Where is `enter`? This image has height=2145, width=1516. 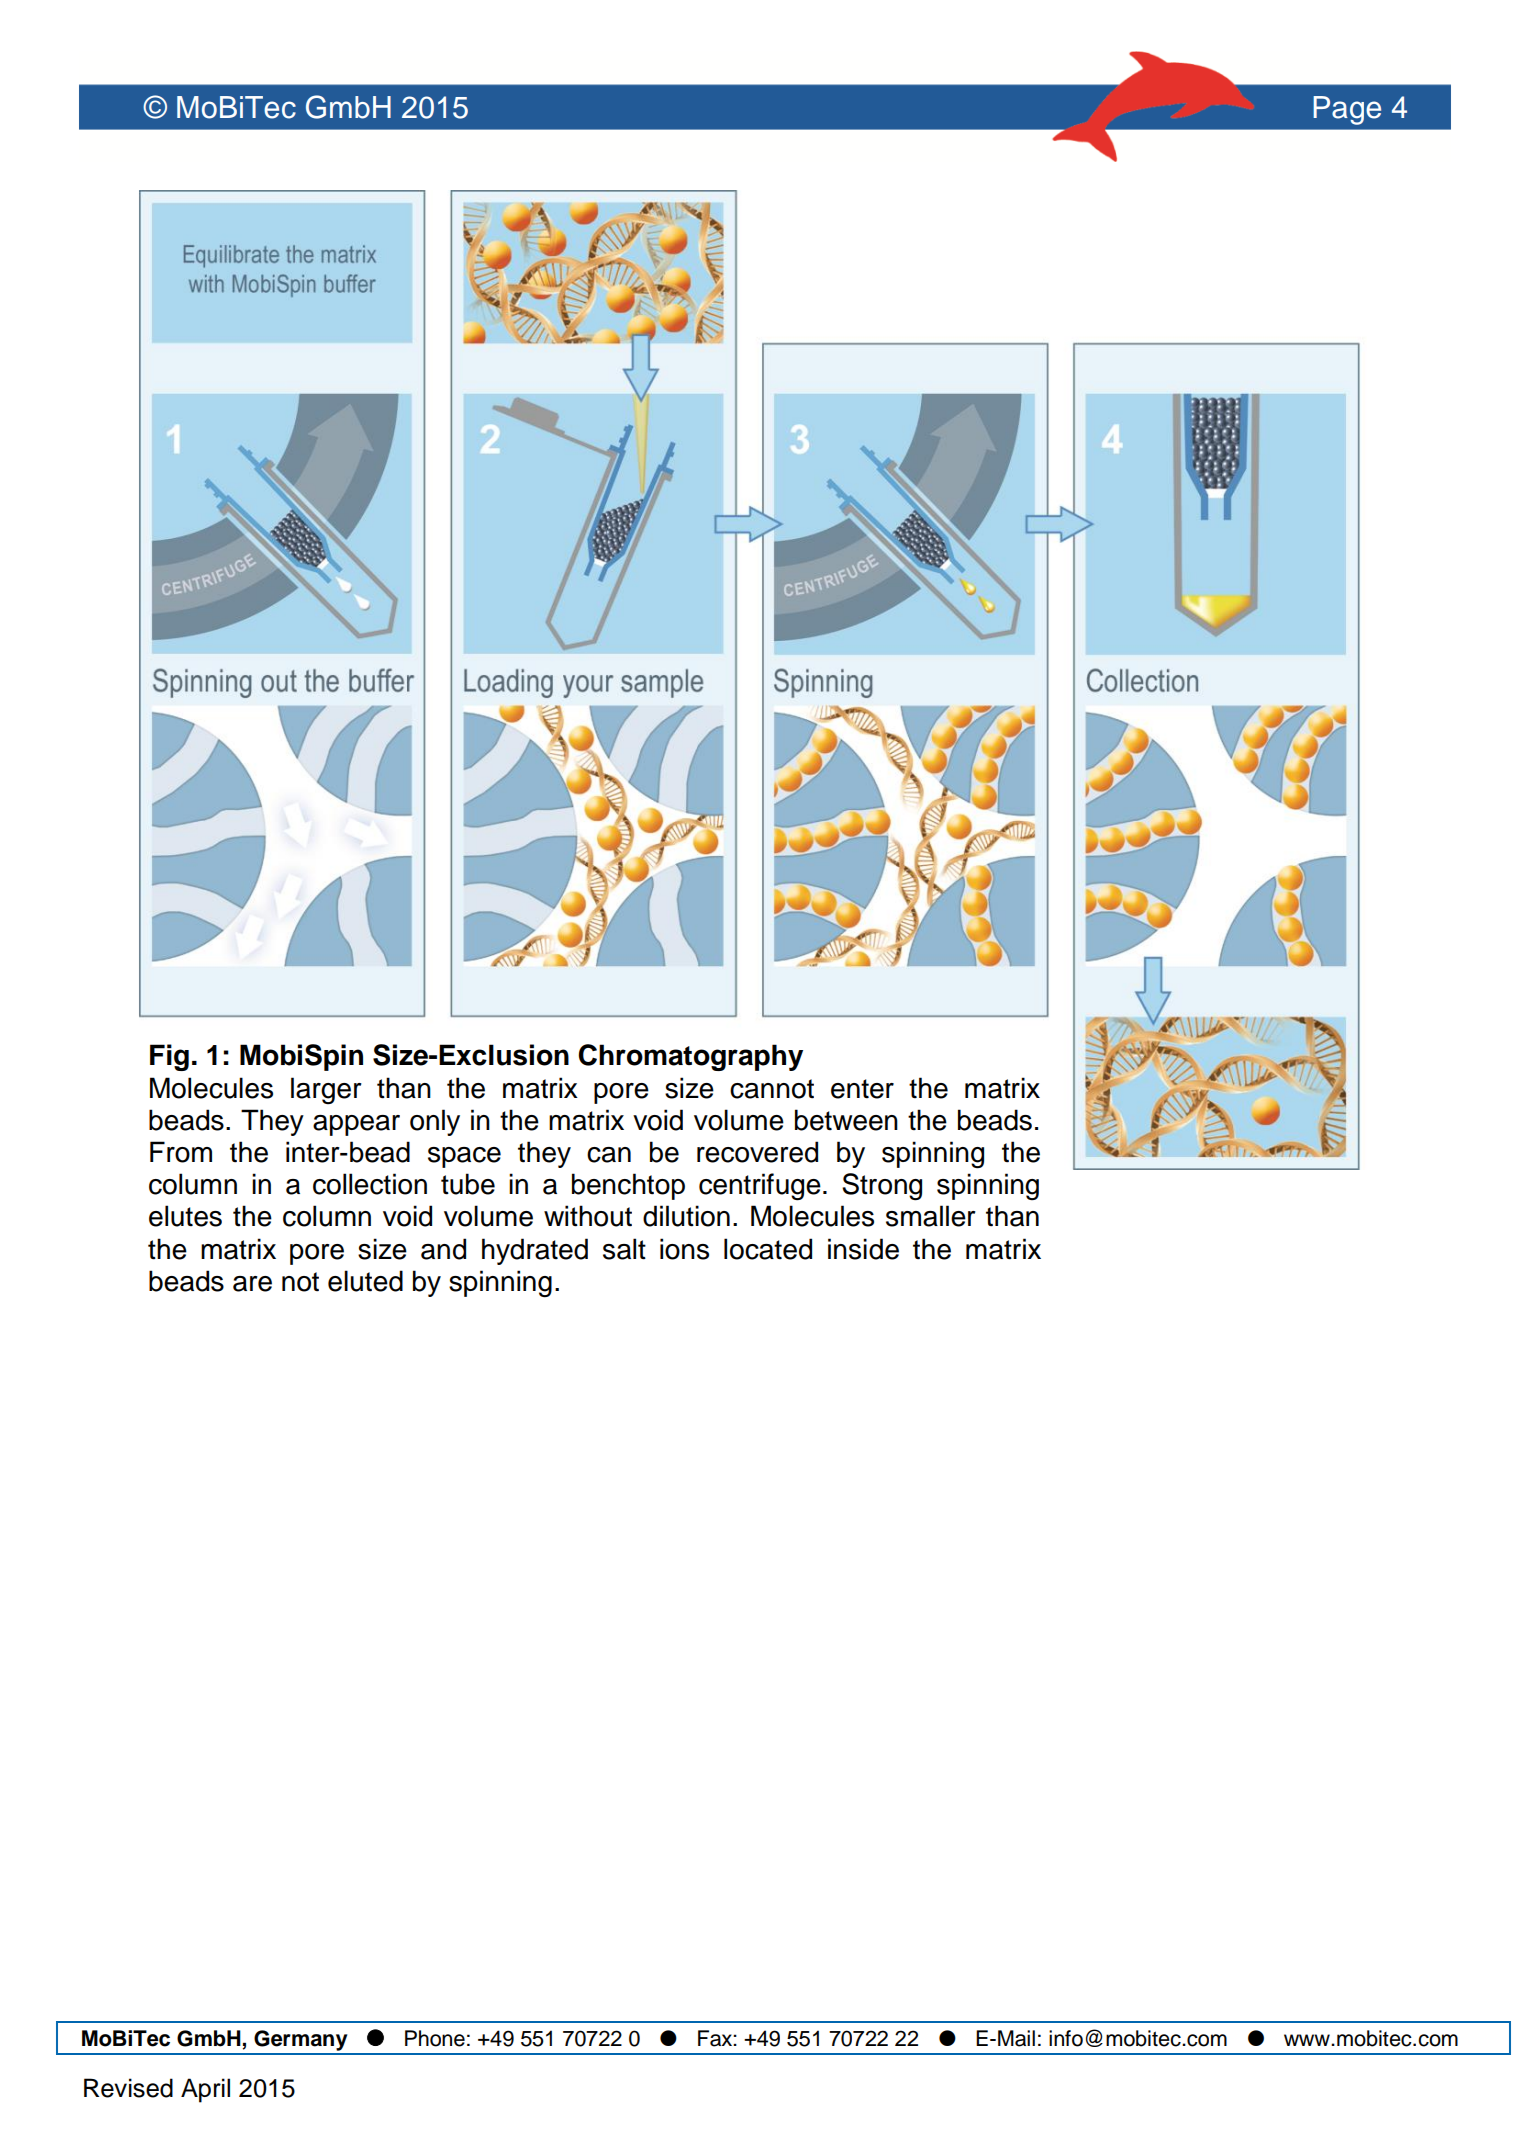
enter is located at coordinates (862, 1089).
